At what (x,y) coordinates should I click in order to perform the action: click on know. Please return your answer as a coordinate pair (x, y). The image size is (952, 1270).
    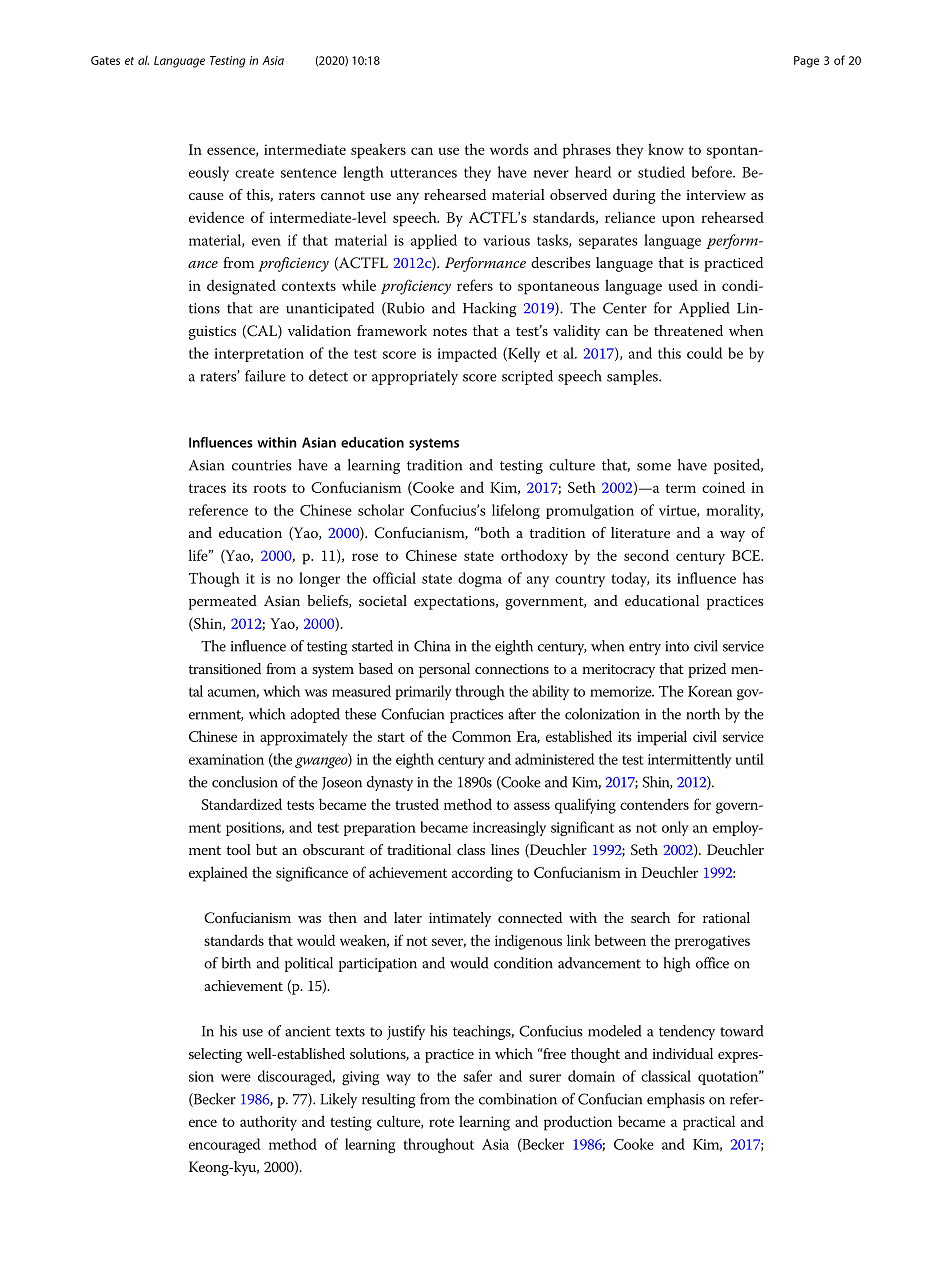
    Looking at the image, I should click on (666, 149).
